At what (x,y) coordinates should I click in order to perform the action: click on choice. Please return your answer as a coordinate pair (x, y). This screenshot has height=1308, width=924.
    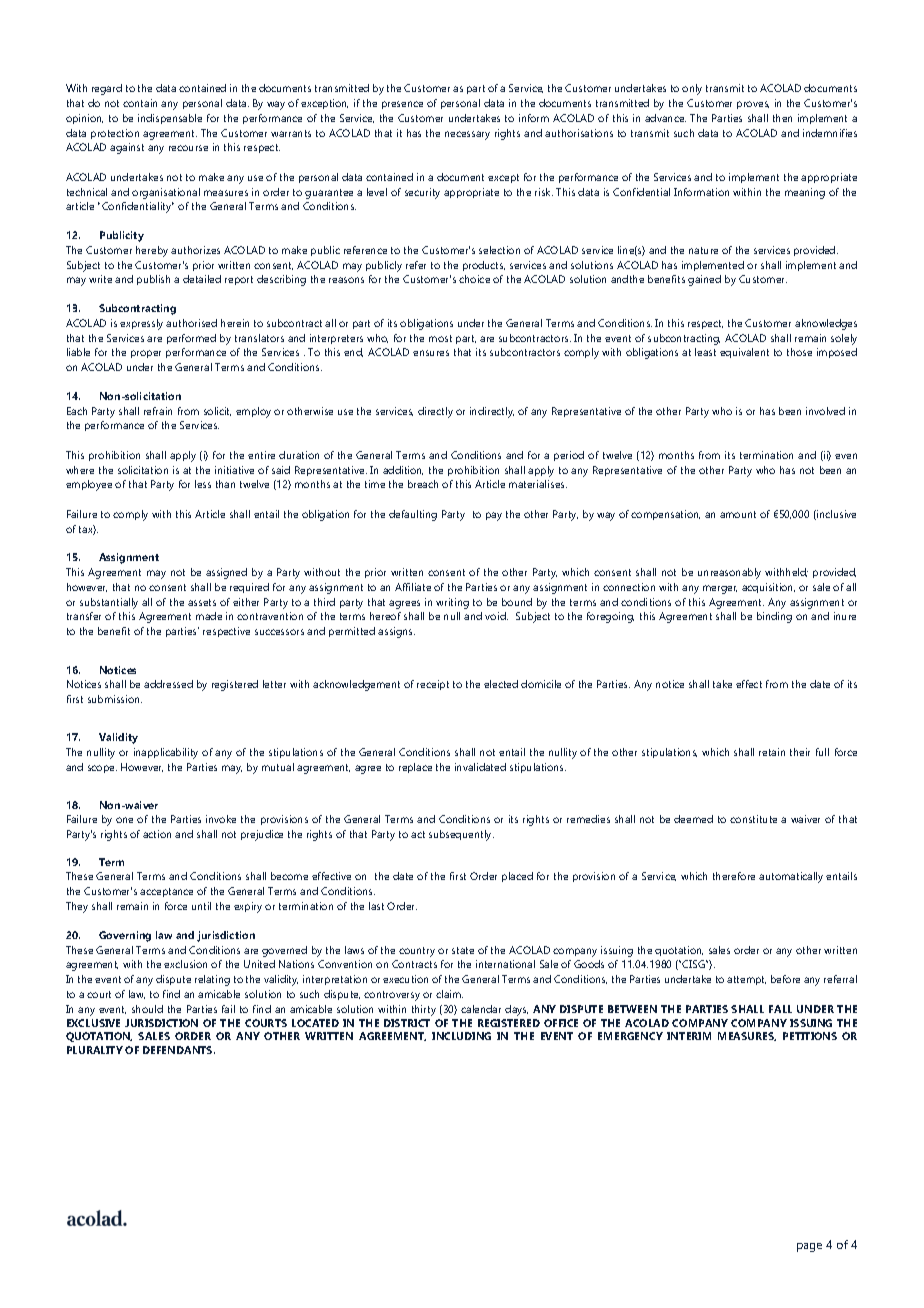
    Looking at the image, I should click on (474, 279).
